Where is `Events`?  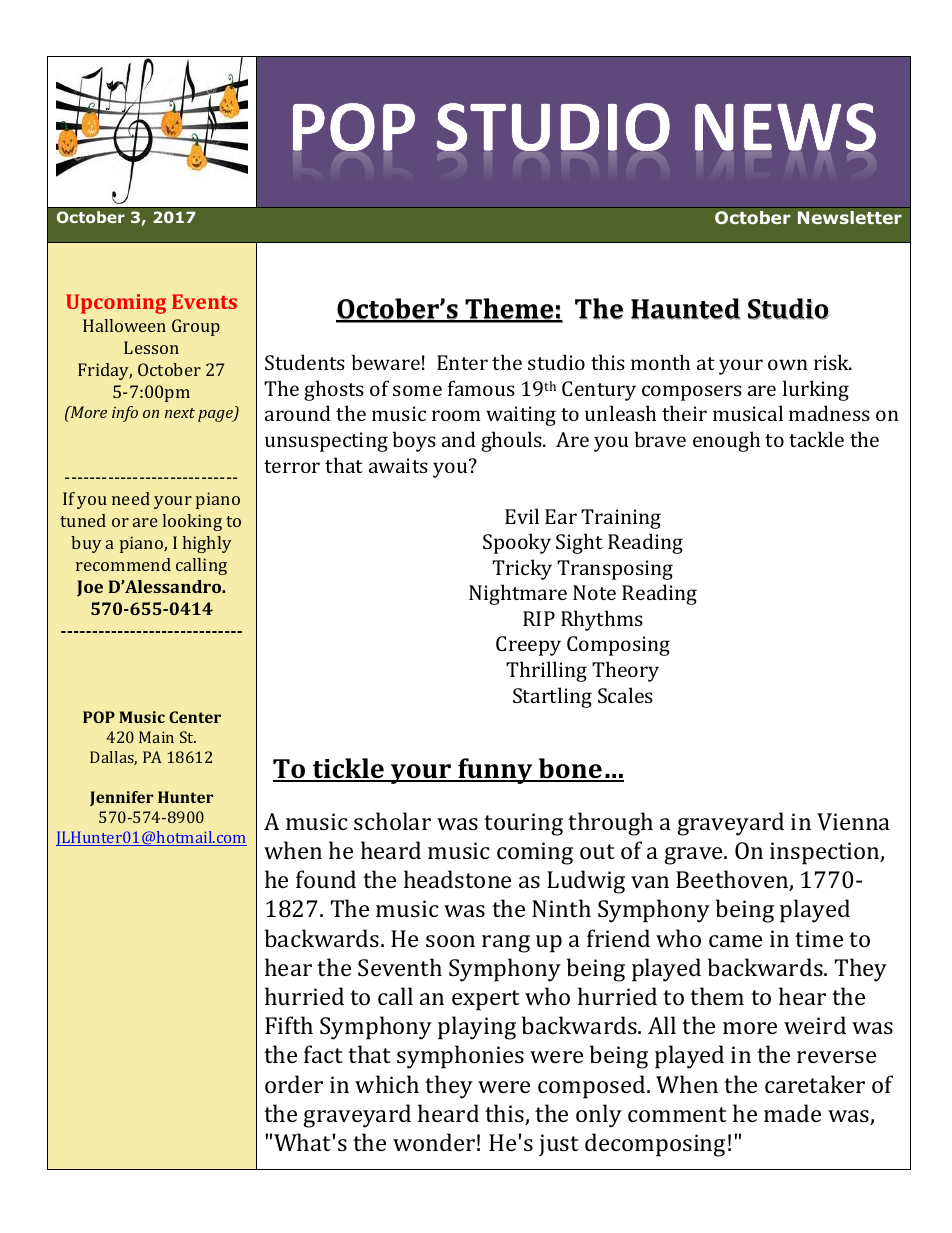
Events is located at coordinates (204, 301).
